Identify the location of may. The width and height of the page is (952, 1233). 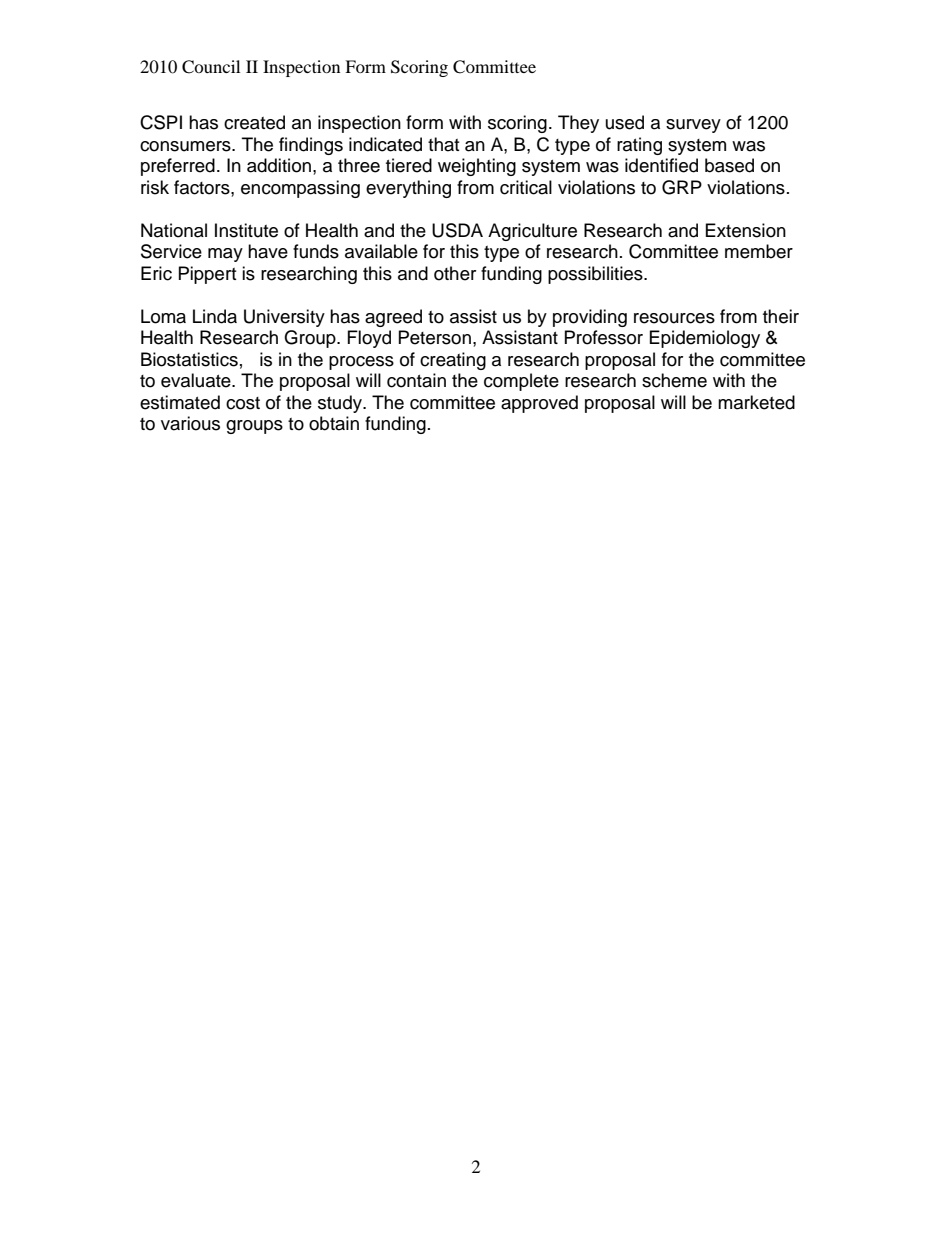
(225, 255).
